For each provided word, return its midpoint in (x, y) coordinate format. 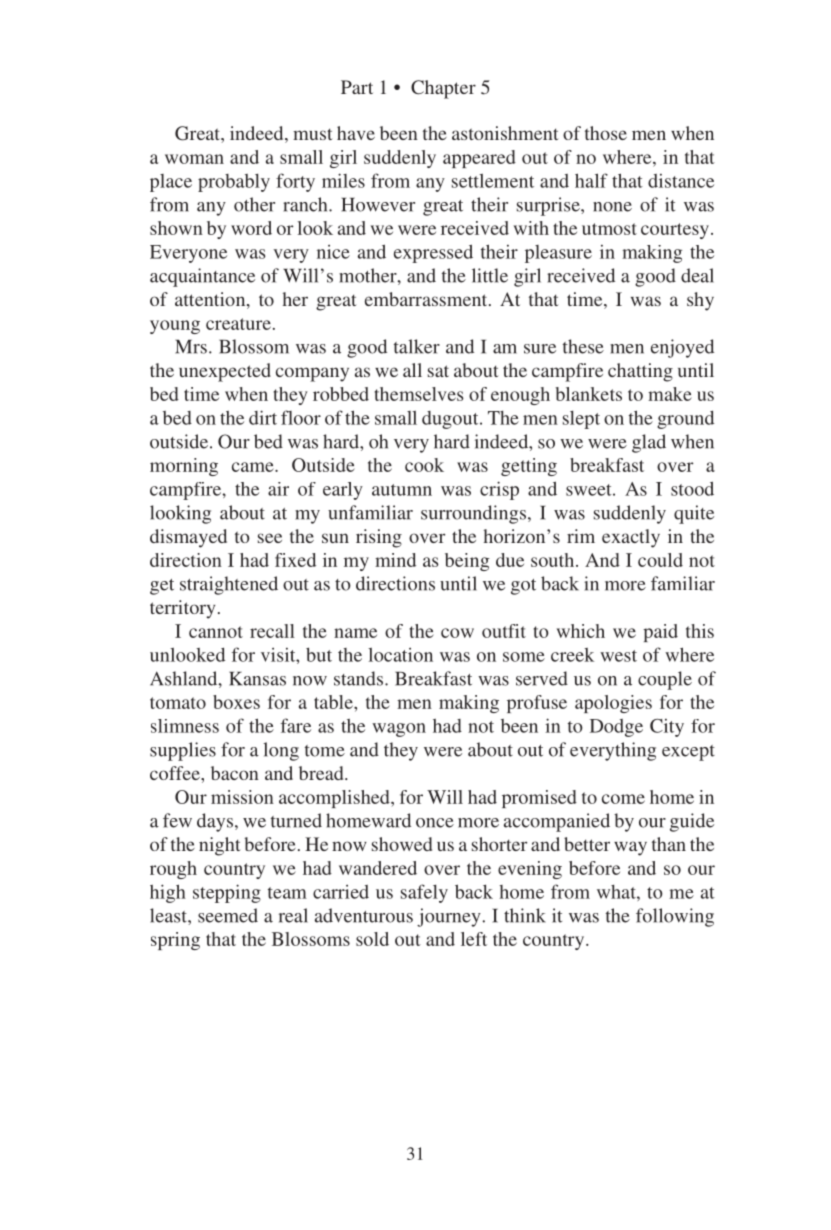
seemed (228, 915)
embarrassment (427, 299)
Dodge (616, 728)
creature (238, 324)
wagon (399, 730)
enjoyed (682, 348)
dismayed (188, 538)
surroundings (473, 514)
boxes (236, 702)
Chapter (443, 89)
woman (194, 159)
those (606, 133)
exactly (631, 538)
